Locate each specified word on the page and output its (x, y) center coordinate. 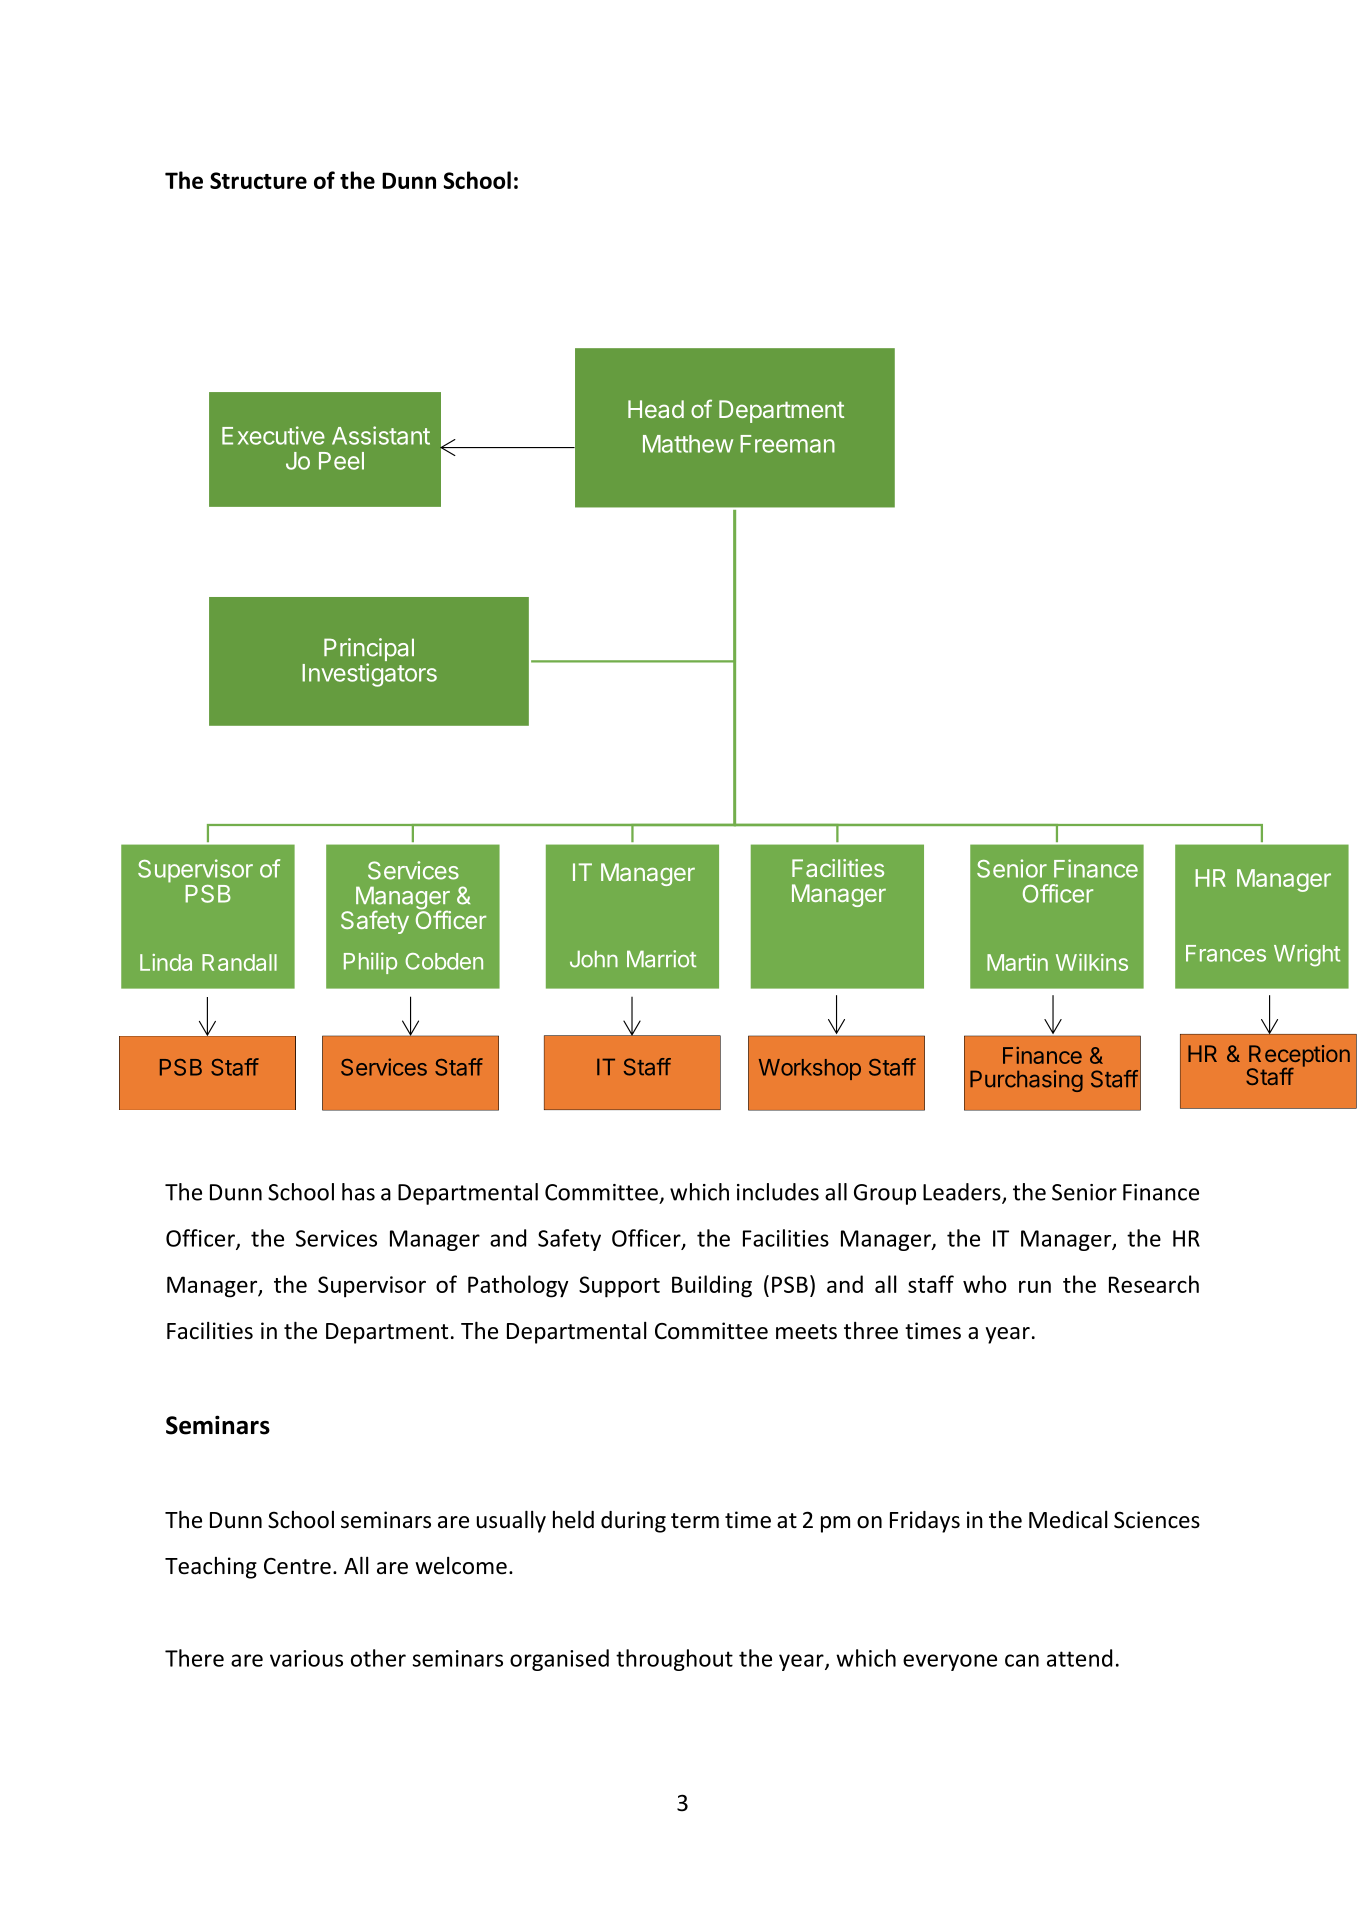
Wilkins (1092, 962)
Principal (369, 651)
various (306, 1658)
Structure (258, 180)
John (594, 959)
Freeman (787, 444)
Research (1154, 1284)
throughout (674, 1660)
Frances (1226, 953)
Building (712, 1286)
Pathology (518, 1286)
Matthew (688, 444)
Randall (239, 962)
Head (656, 409)
